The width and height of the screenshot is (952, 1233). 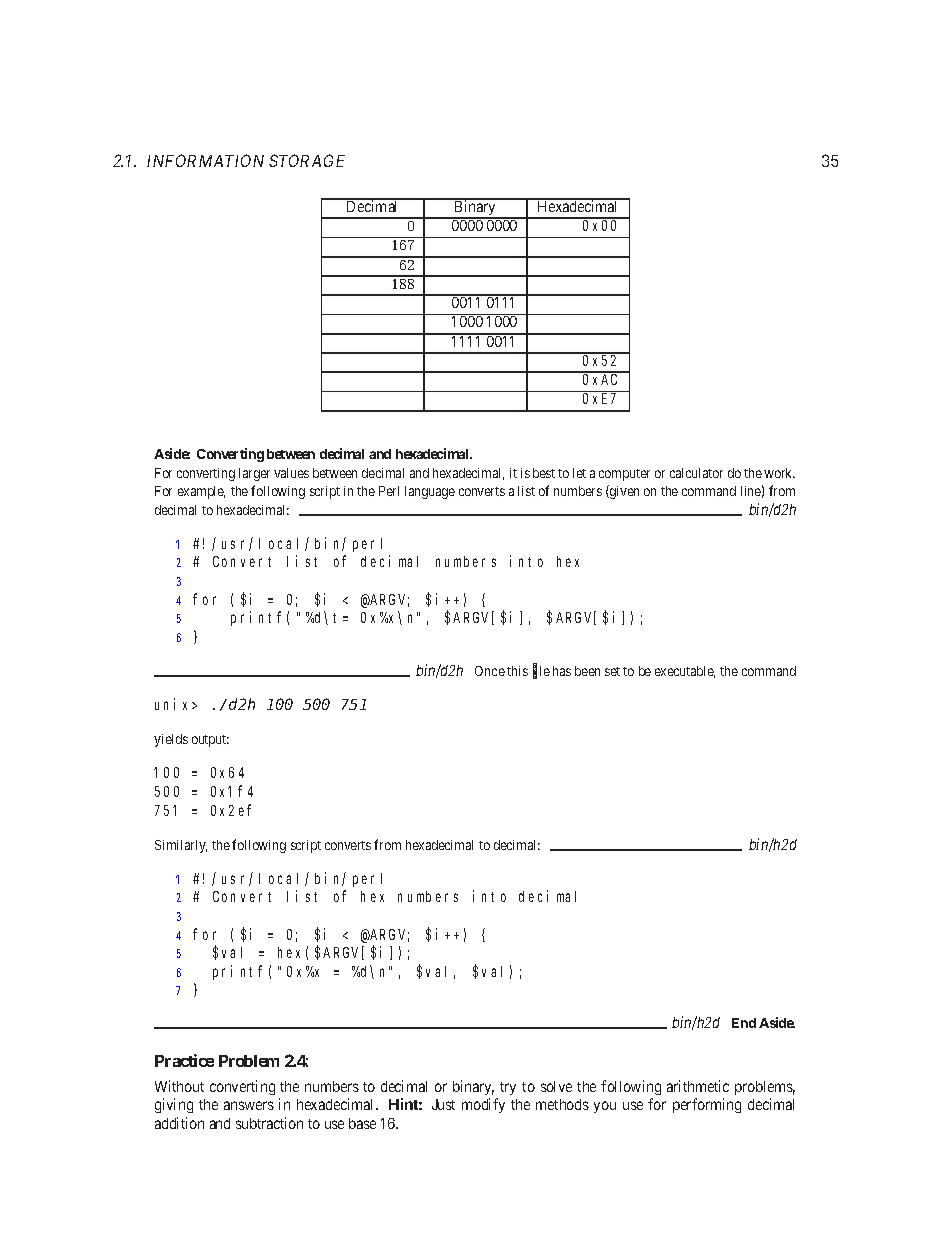 I want to click on Once, so click(x=490, y=671).
